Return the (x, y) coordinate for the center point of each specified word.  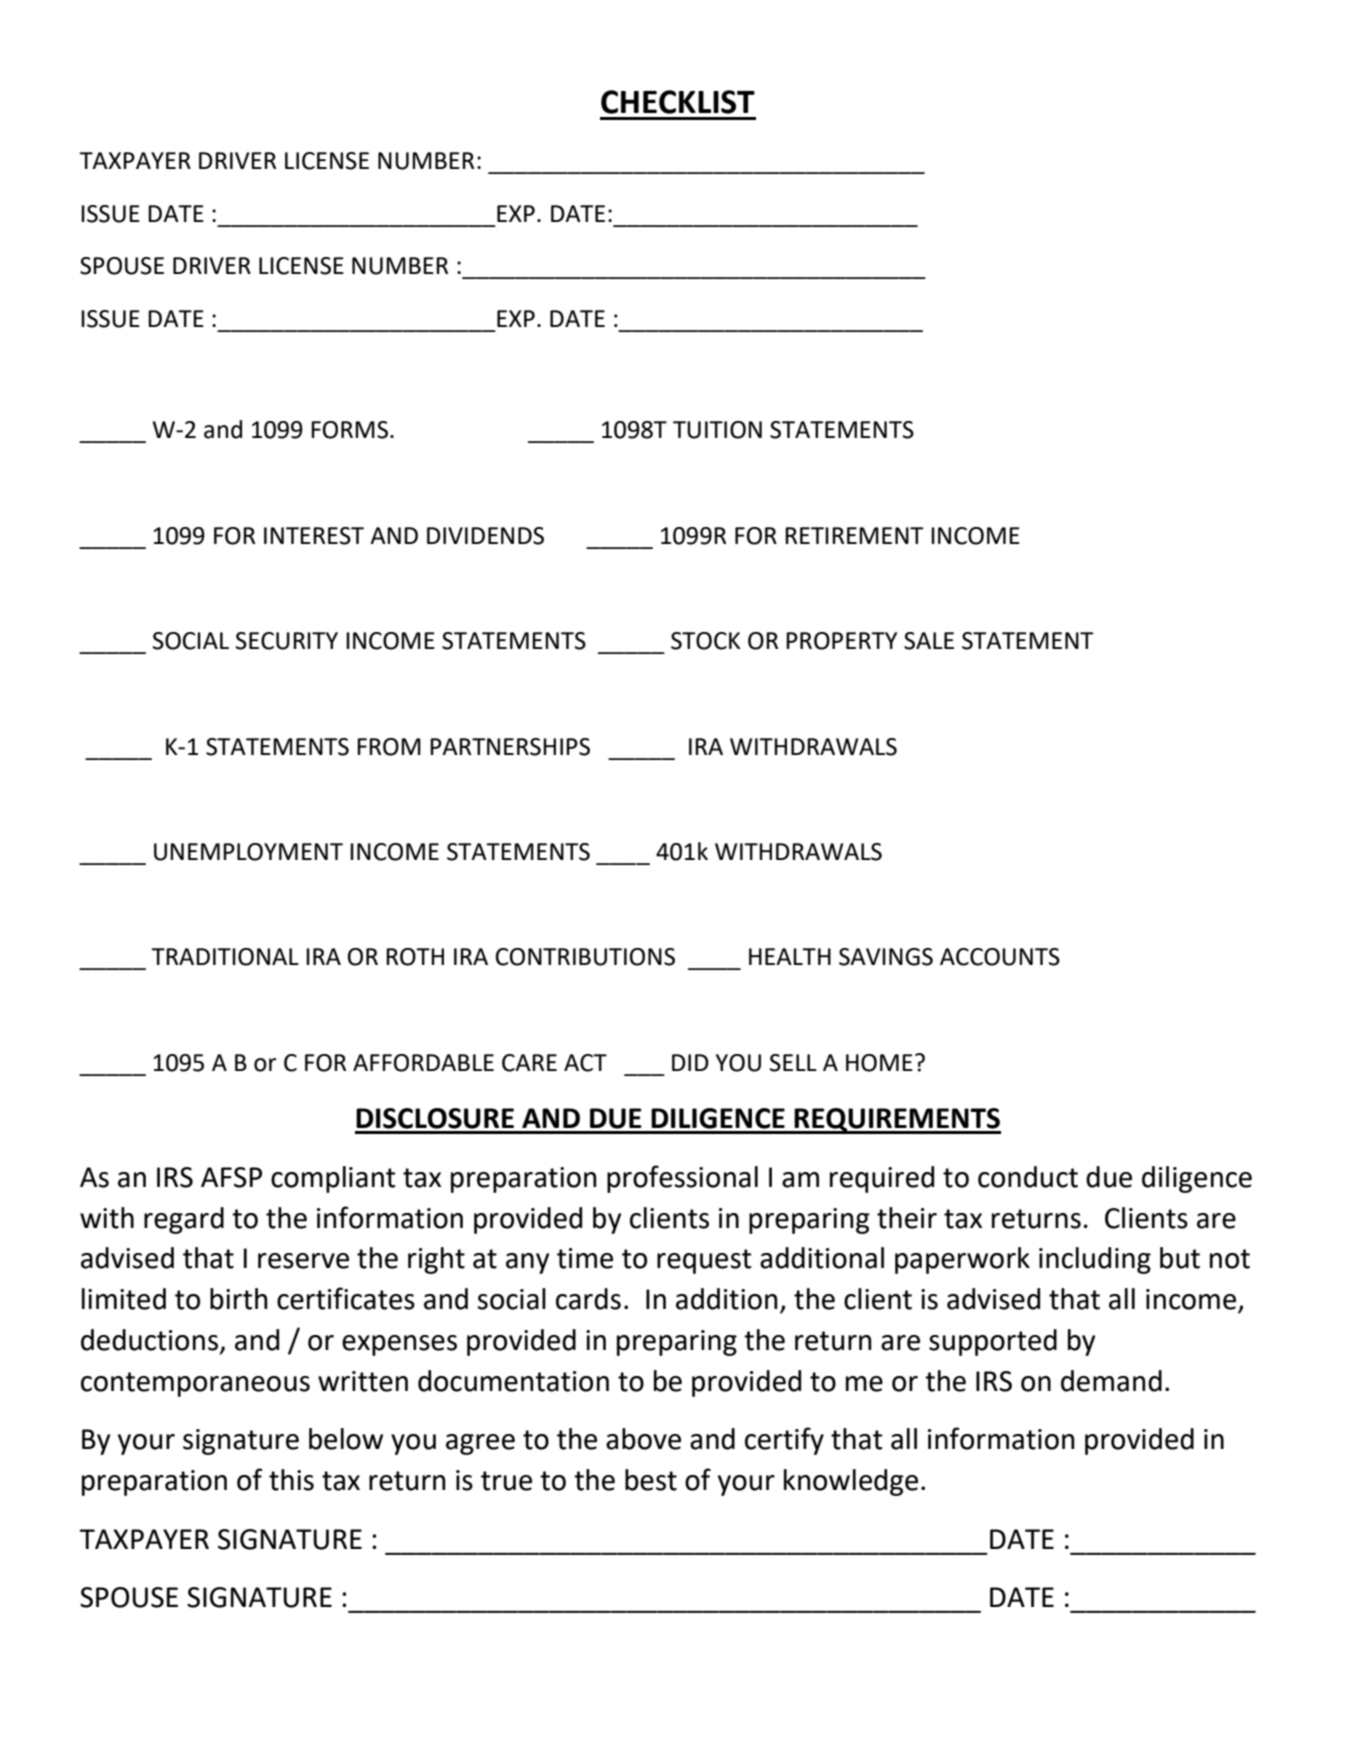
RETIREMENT (854, 535)
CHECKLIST (678, 102)
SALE (929, 641)
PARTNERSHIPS (510, 747)
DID (690, 1062)
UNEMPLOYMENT (248, 852)
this (291, 1480)
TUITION (717, 430)
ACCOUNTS (1000, 957)
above (643, 1439)
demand (1111, 1381)
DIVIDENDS (485, 536)
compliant (333, 1179)
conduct (1028, 1177)
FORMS (349, 430)
